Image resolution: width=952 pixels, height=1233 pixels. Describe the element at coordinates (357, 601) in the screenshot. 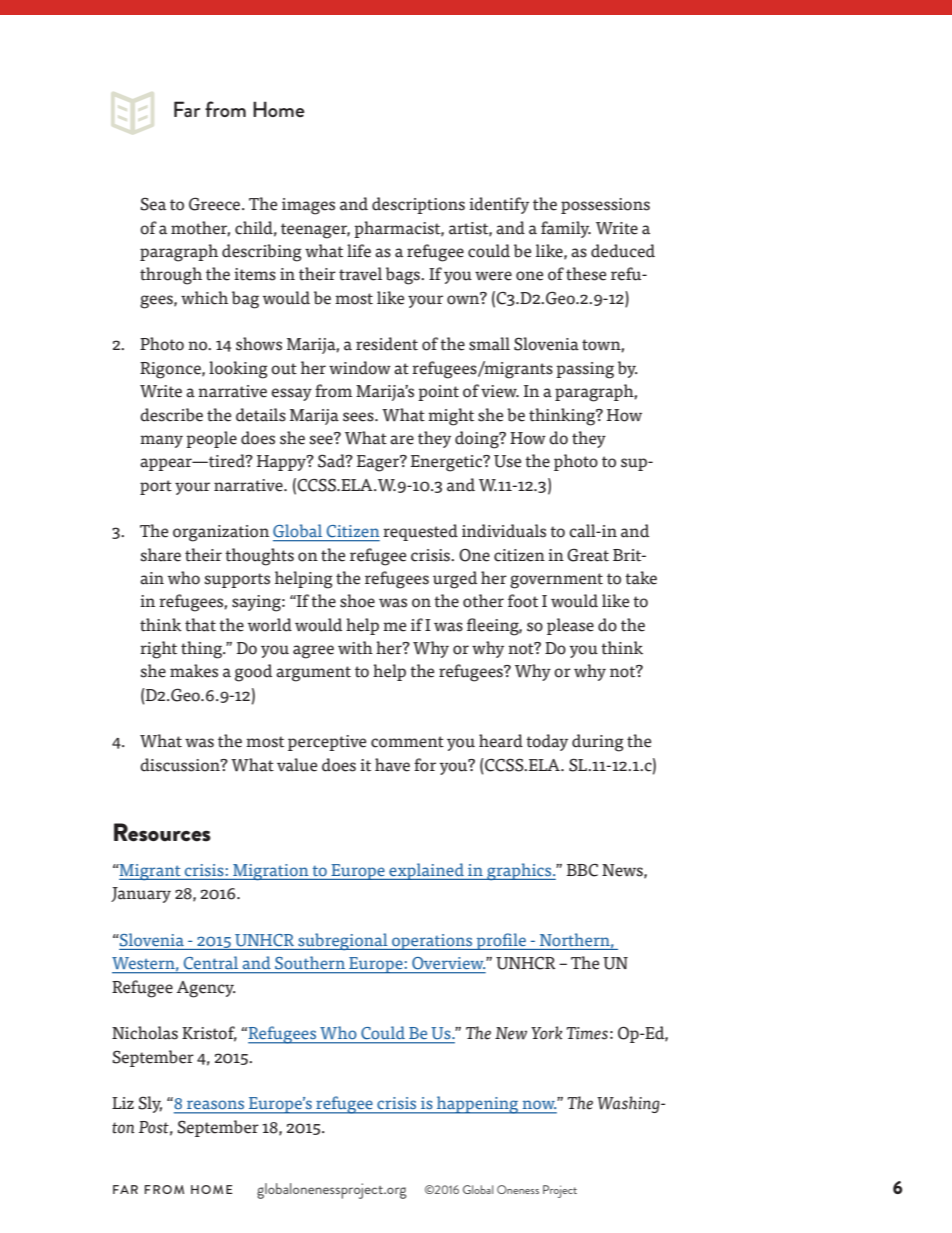

I see `shoe` at that location.
